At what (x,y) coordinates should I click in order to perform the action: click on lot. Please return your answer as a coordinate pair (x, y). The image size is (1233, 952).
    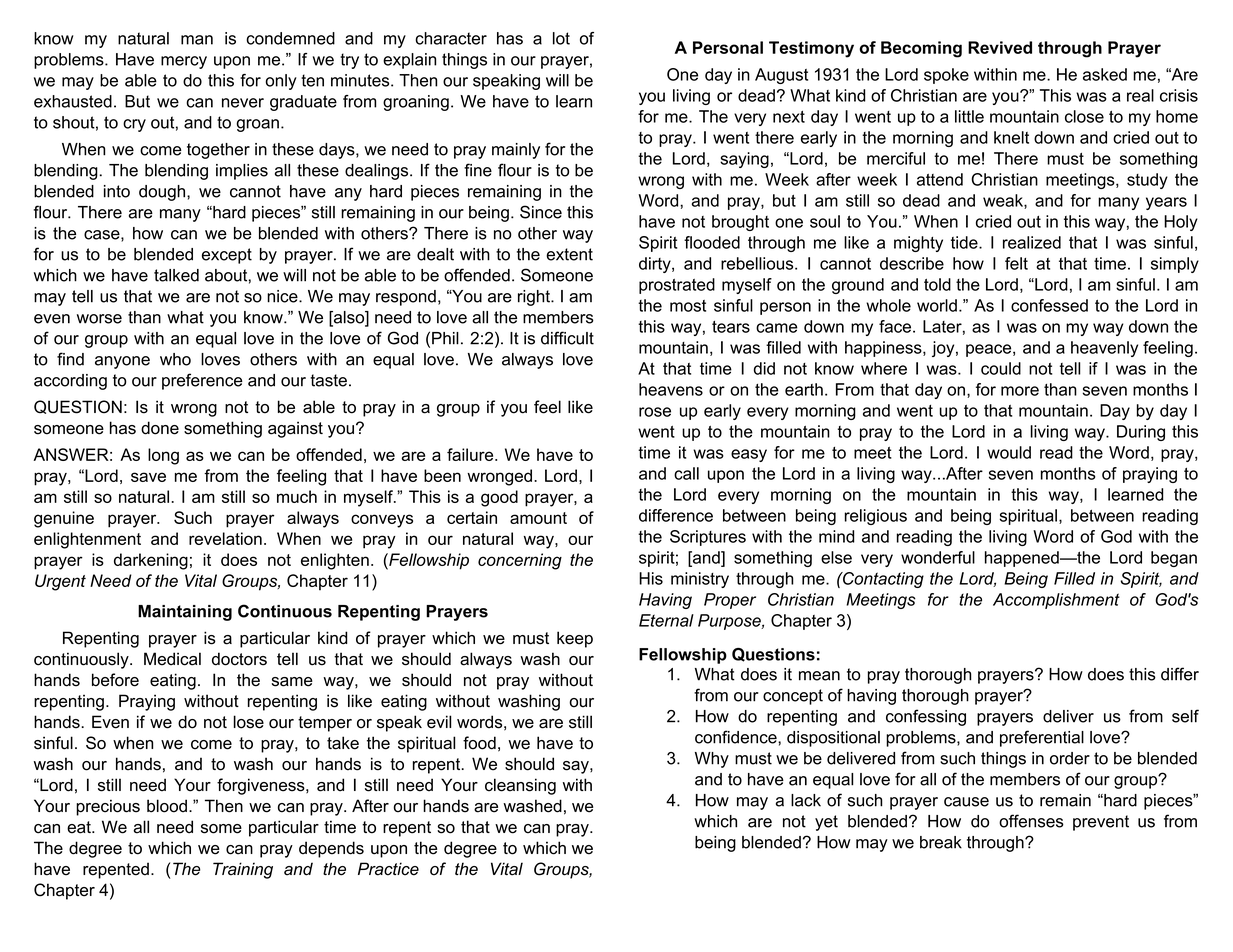
    Looking at the image, I should click on (561, 38).
